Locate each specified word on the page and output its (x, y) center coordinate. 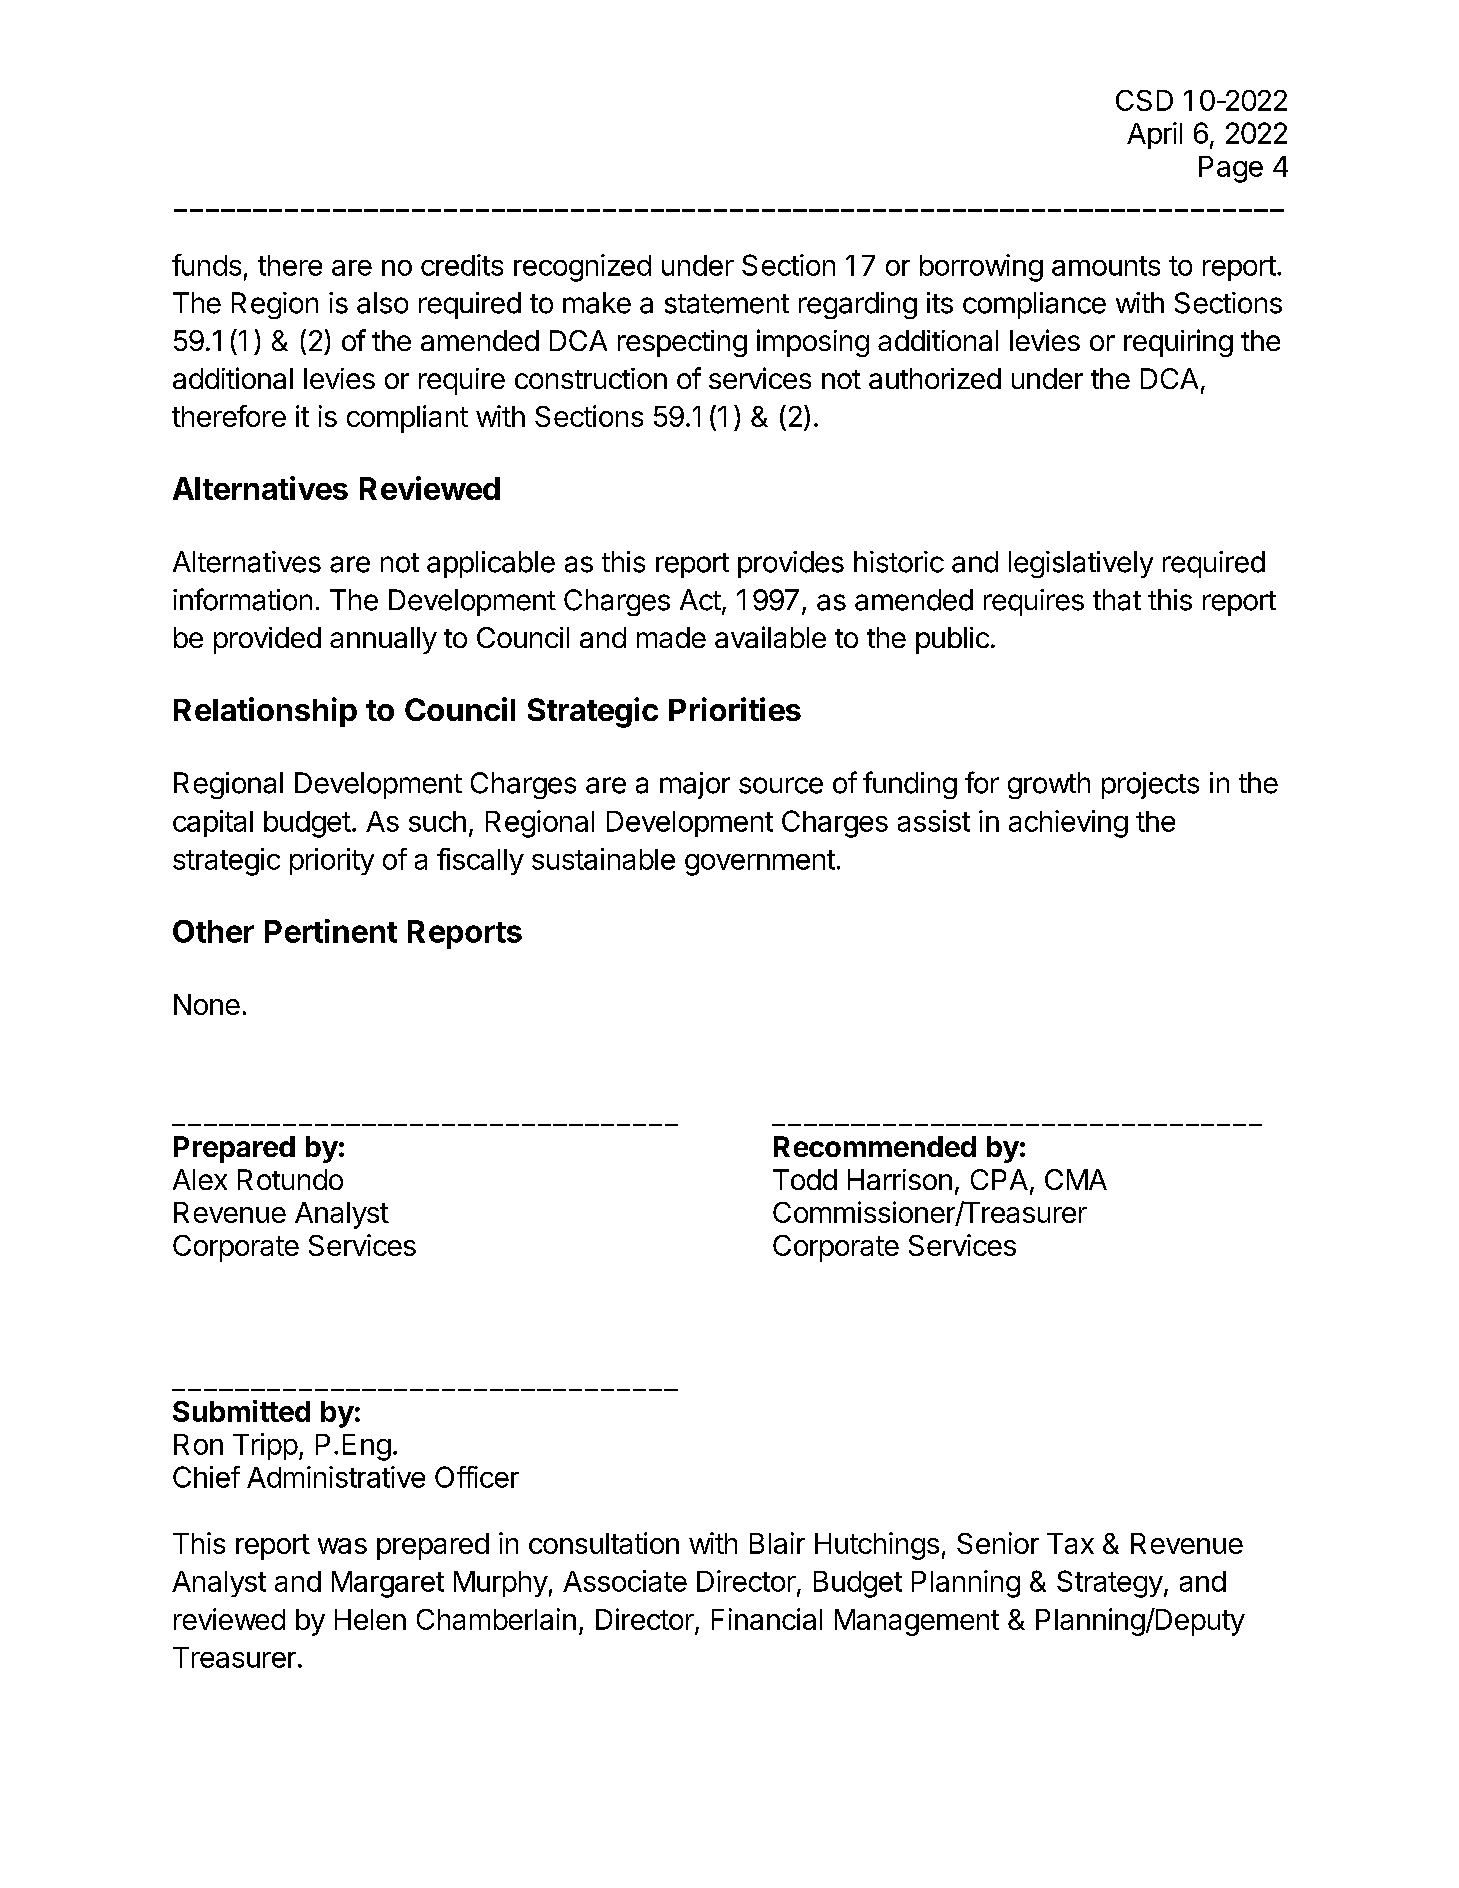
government (760, 863)
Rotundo (290, 1179)
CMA (1076, 1179)
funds (206, 265)
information (242, 599)
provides (791, 564)
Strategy (1110, 1584)
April (1154, 135)
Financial (767, 1619)
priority (332, 861)
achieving (1068, 824)
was (342, 1546)
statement (727, 304)
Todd (805, 1179)
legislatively (1081, 564)
